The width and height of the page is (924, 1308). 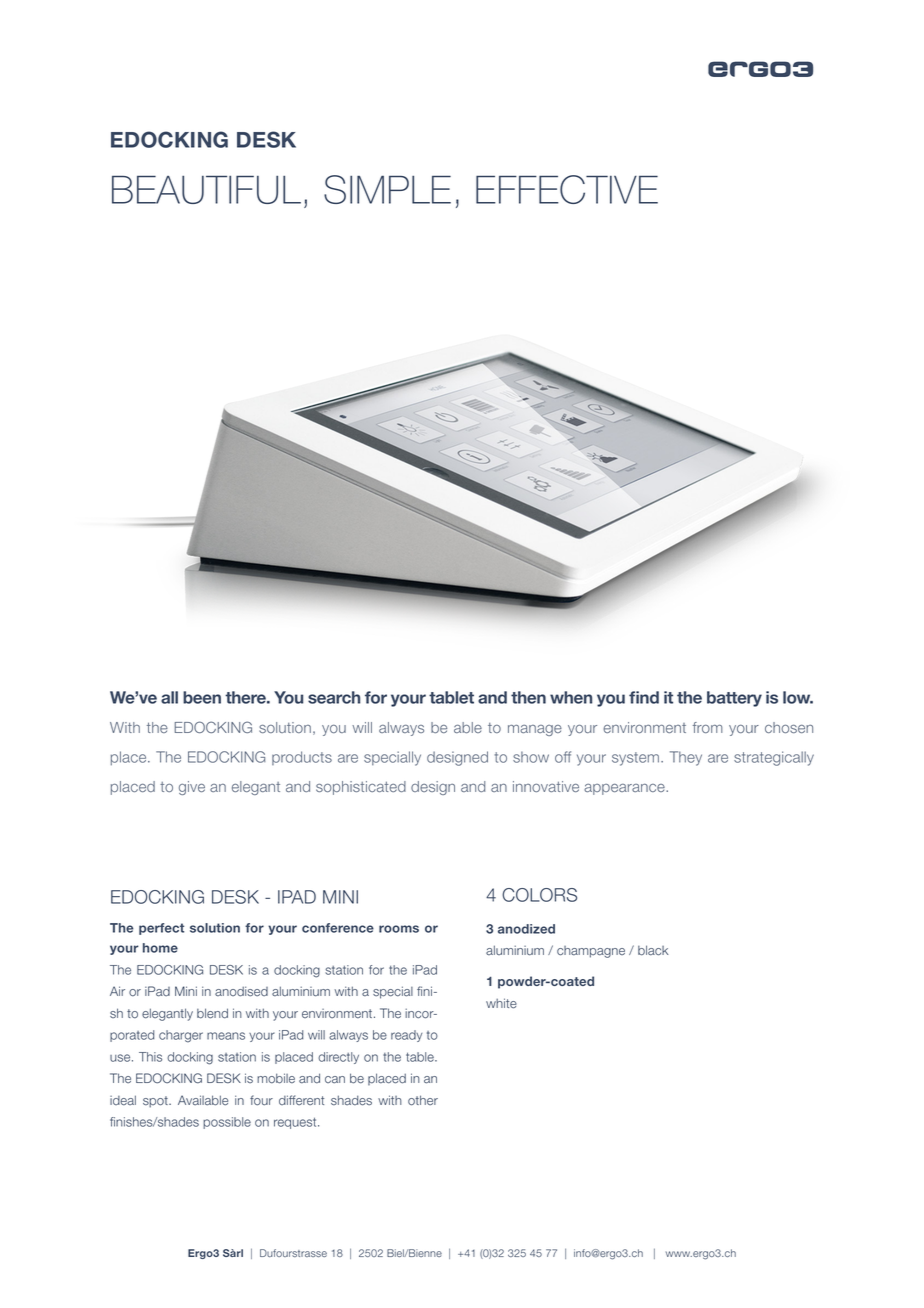 What do you see at coordinates (202, 697) in the page?
I see `been` at bounding box center [202, 697].
